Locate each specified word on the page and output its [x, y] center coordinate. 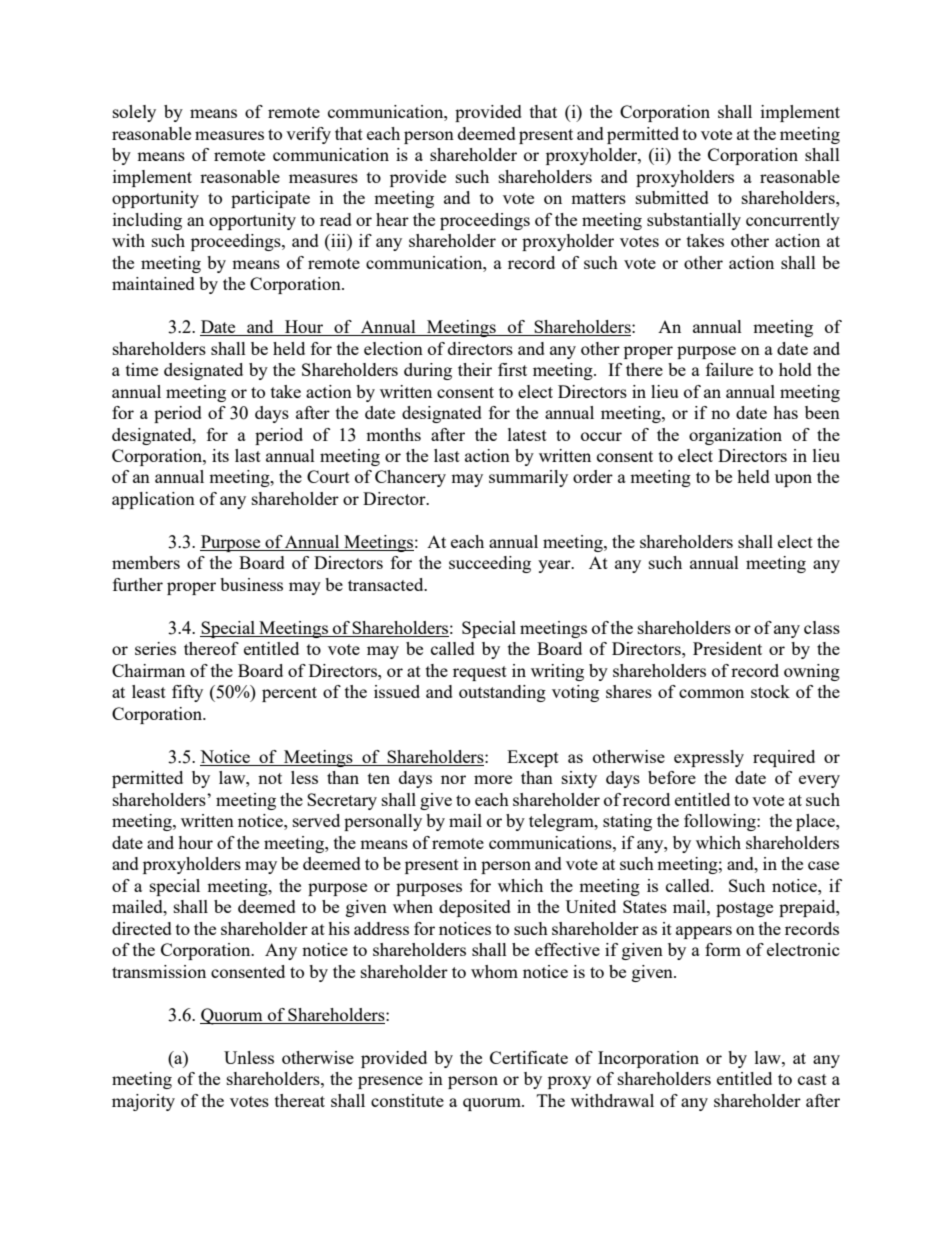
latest [527, 434]
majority [143, 1102]
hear [392, 219]
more [493, 779]
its [220, 455]
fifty [187, 693]
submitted [672, 197]
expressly [709, 758]
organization [735, 436]
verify [308, 135]
